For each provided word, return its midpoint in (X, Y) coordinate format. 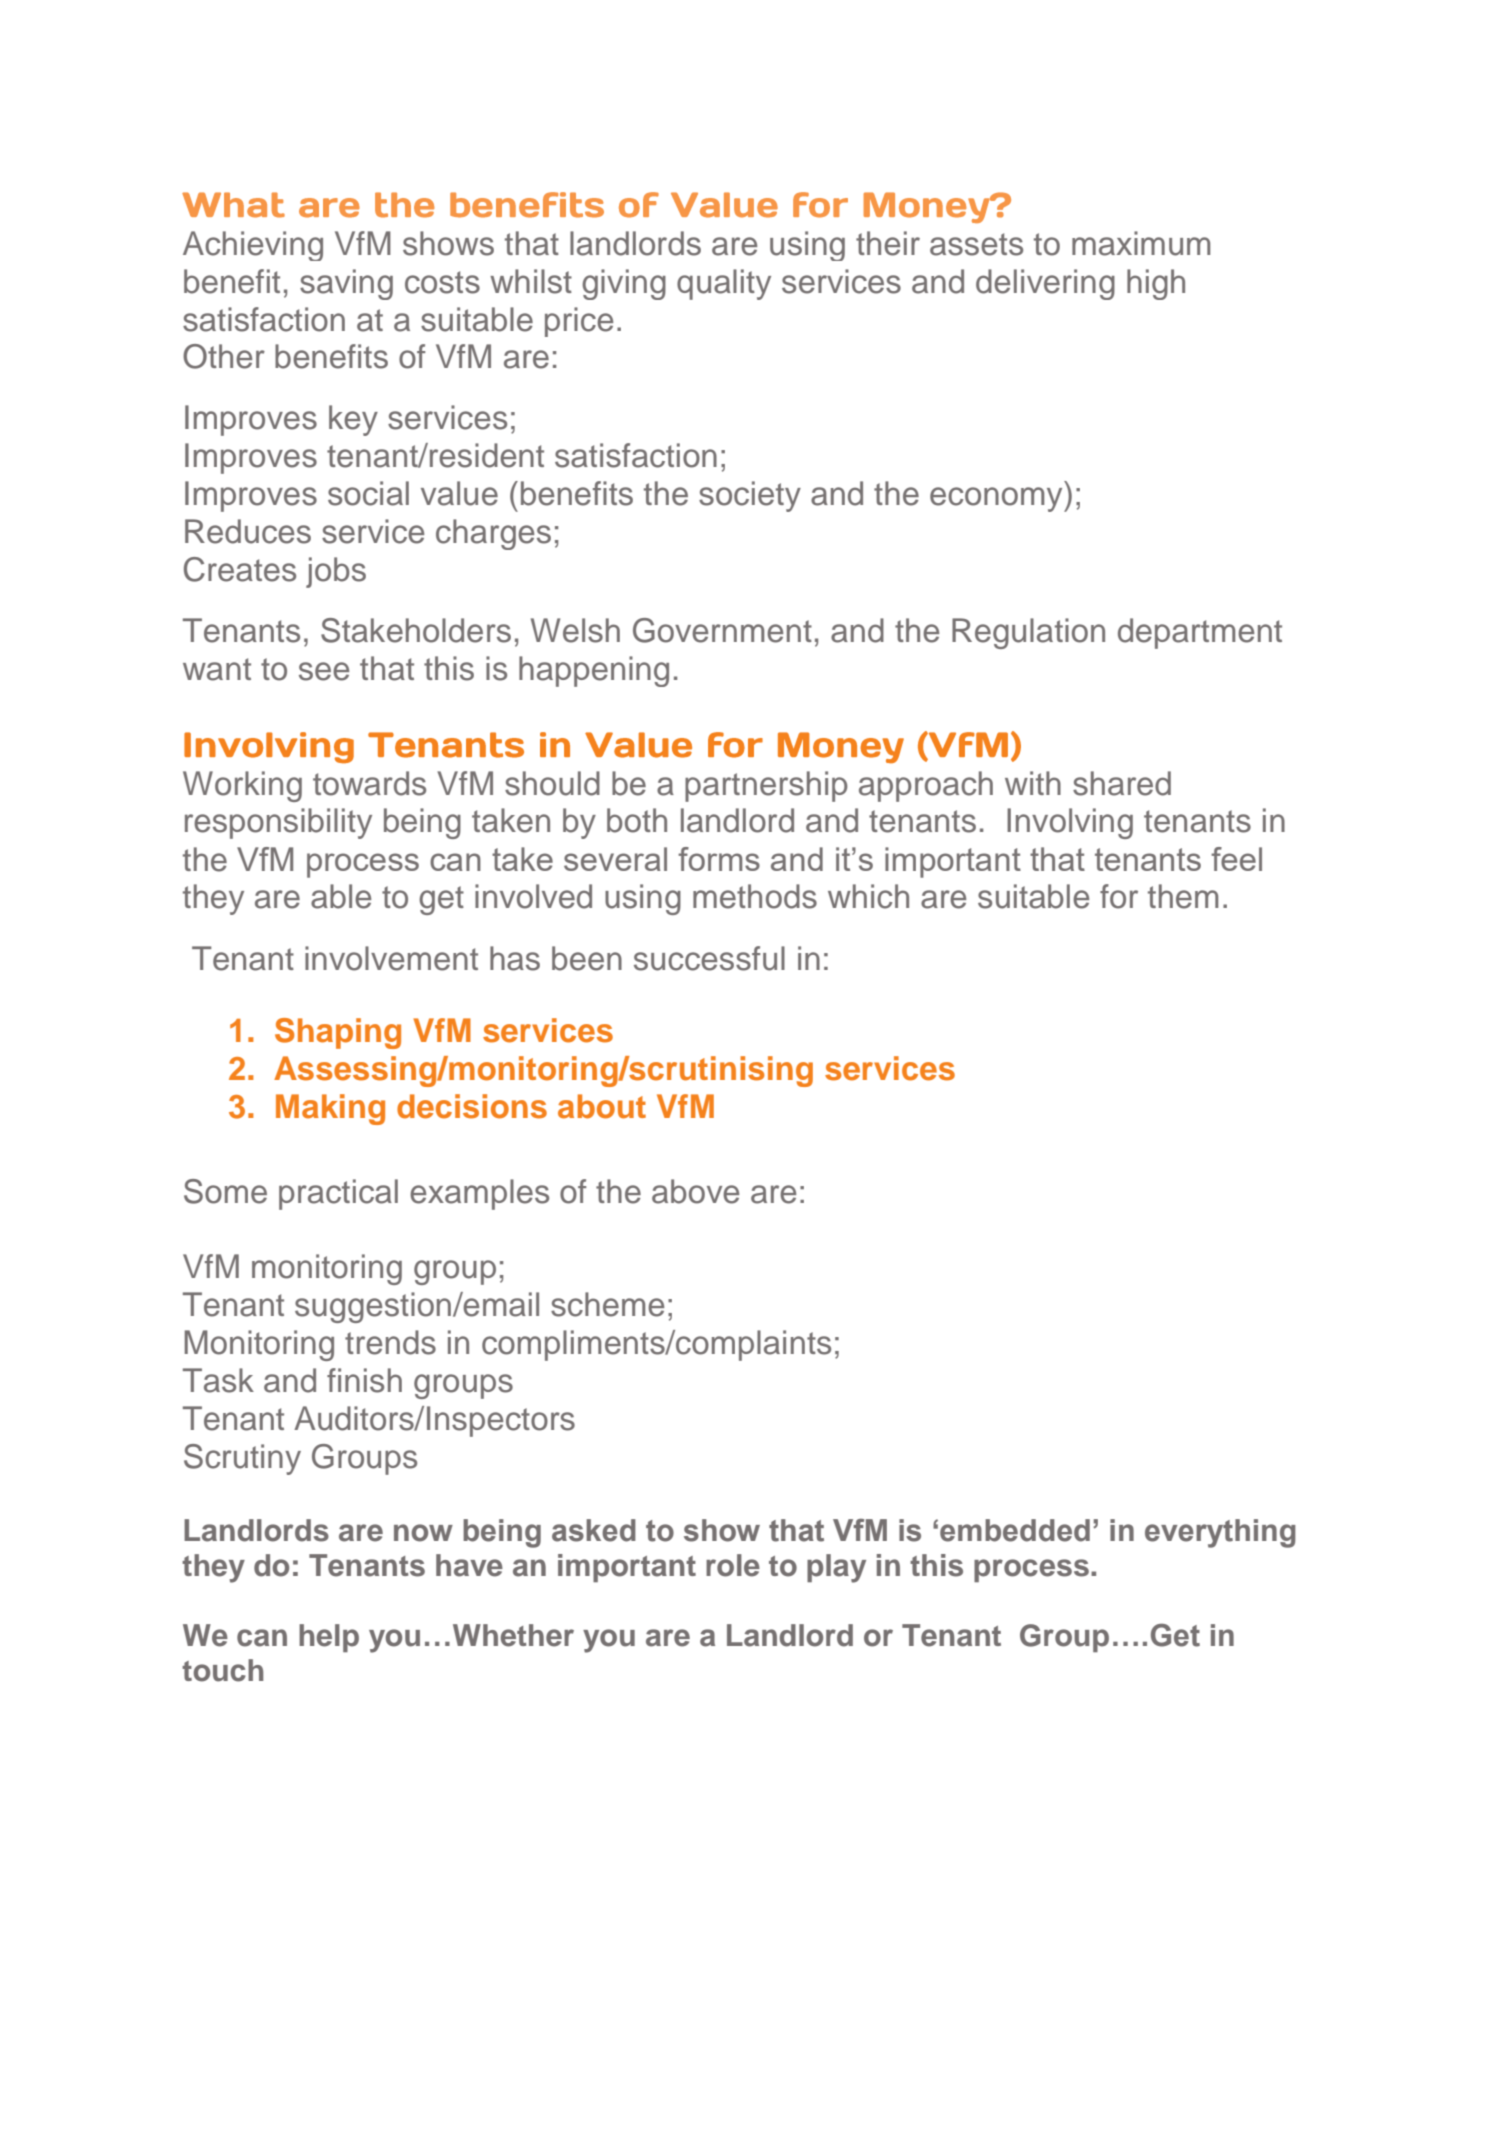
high (1156, 284)
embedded (1015, 1530)
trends (390, 1342)
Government (722, 630)
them (1183, 896)
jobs (336, 572)
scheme (607, 1304)
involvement (391, 958)
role (733, 1565)
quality (724, 284)
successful (709, 958)
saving (346, 284)
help (329, 1638)
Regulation (1028, 633)
